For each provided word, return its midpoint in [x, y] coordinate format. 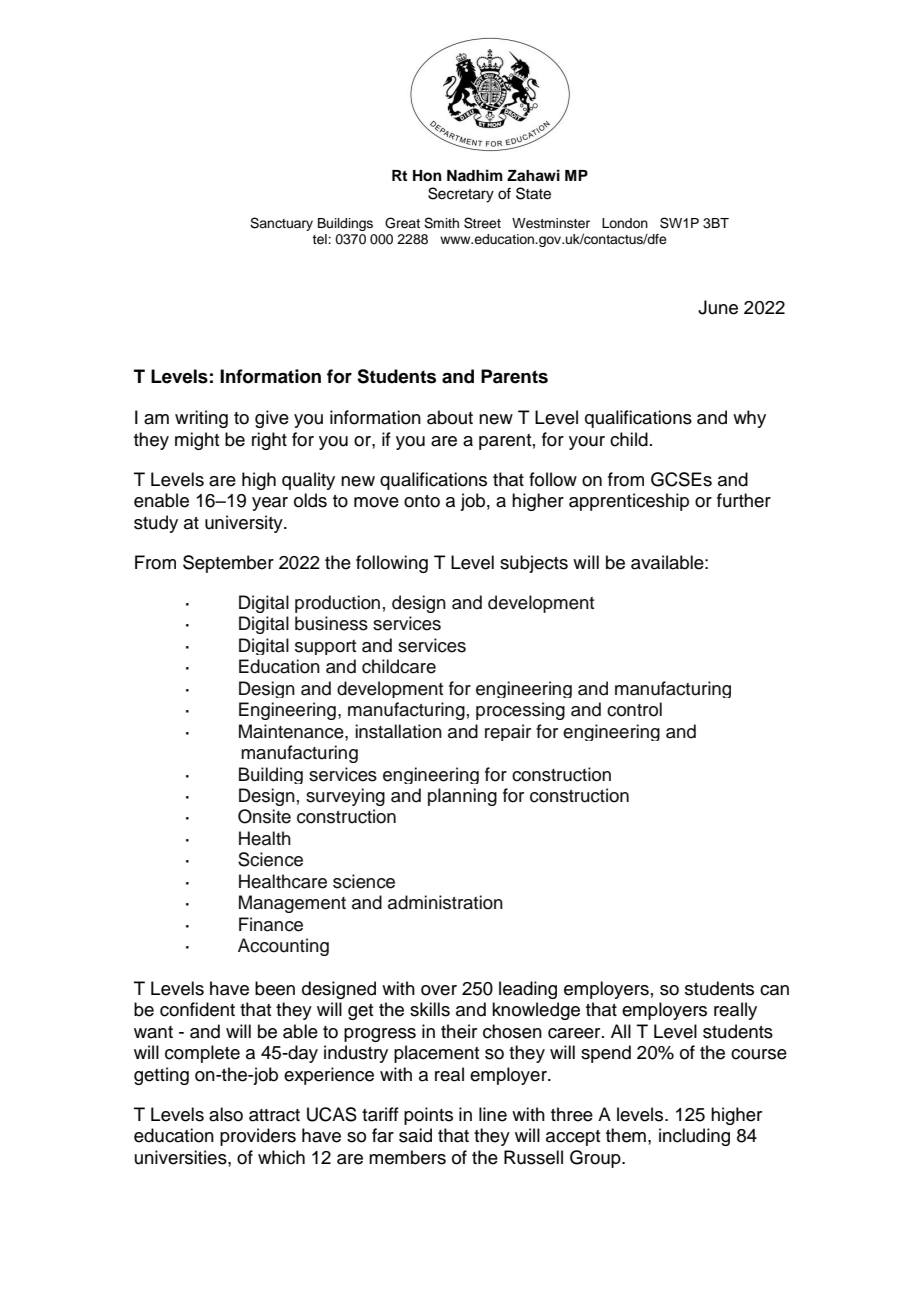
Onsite [264, 816]
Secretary [461, 195]
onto [422, 501]
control [634, 709]
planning [462, 797]
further [744, 500]
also [226, 1114]
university [245, 524]
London [625, 223]
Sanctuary [281, 224]
